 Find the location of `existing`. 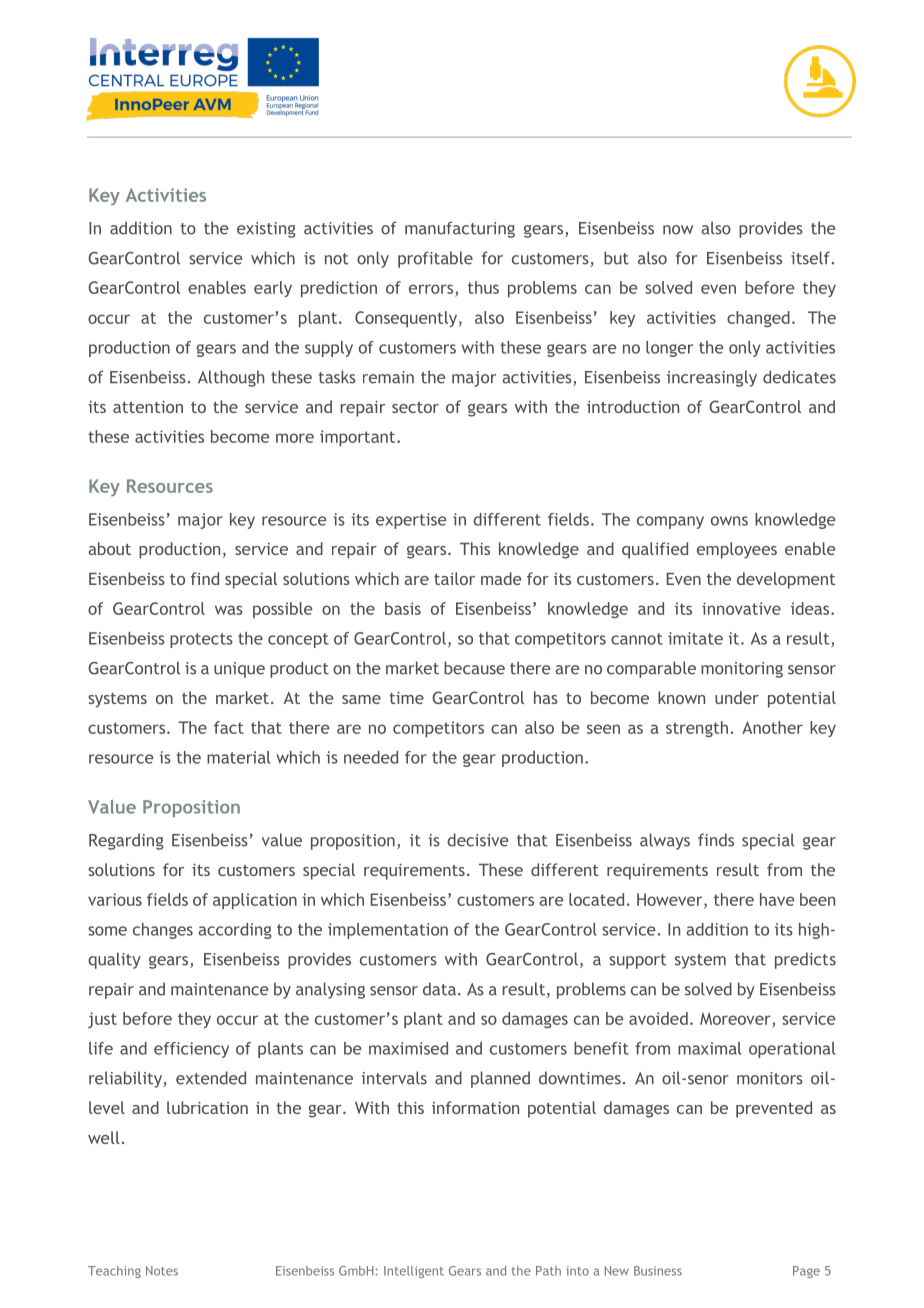

existing is located at coordinates (266, 230).
